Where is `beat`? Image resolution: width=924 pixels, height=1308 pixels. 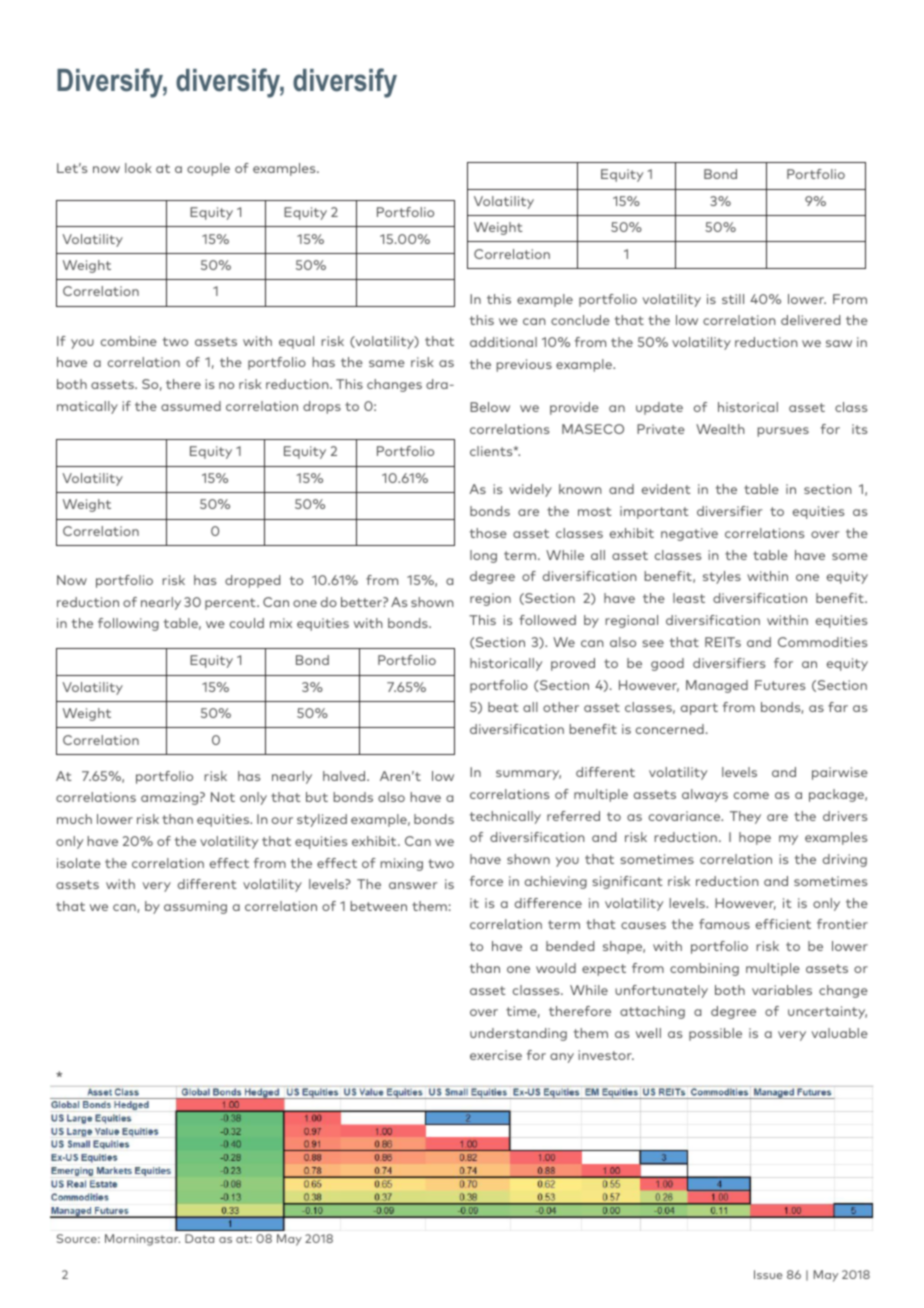 beat is located at coordinates (503, 707).
